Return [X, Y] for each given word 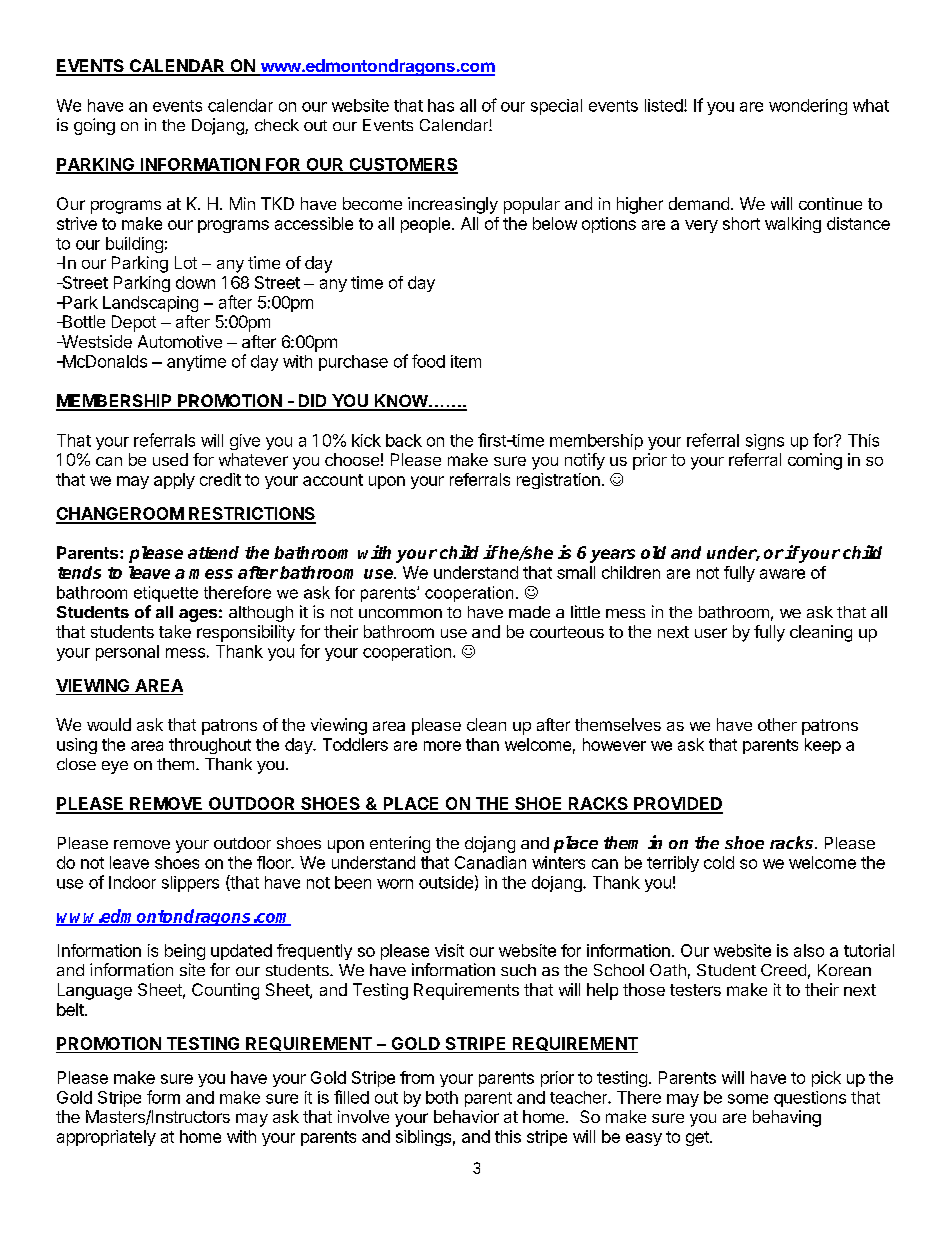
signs [765, 442]
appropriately [106, 1138]
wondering [808, 107]
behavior [466, 1116]
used [170, 459]
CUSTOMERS [402, 165]
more [442, 746]
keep [823, 746]
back [404, 440]
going [94, 126]
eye [115, 767]
